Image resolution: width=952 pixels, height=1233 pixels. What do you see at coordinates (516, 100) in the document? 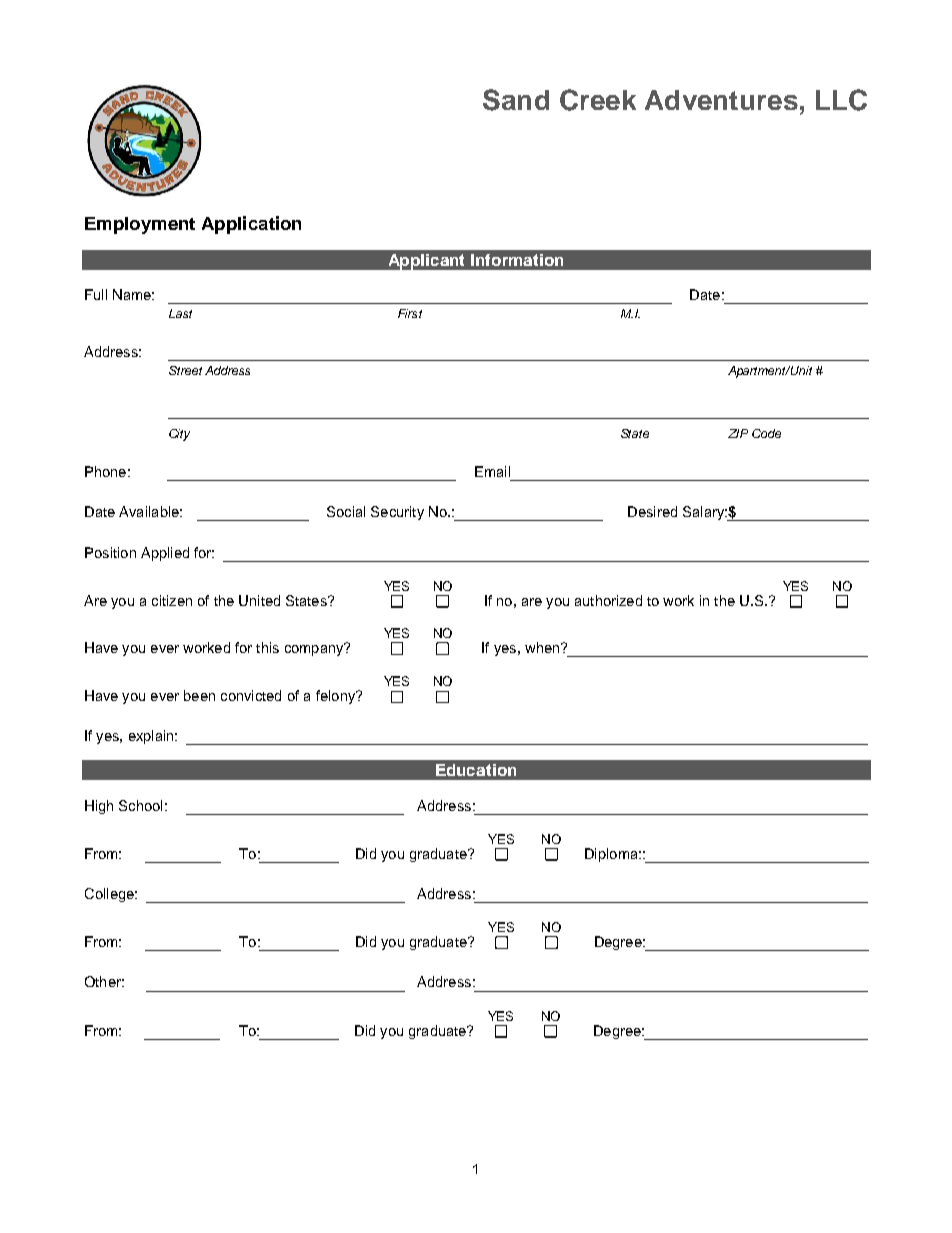
I see `Sand` at bounding box center [516, 100].
